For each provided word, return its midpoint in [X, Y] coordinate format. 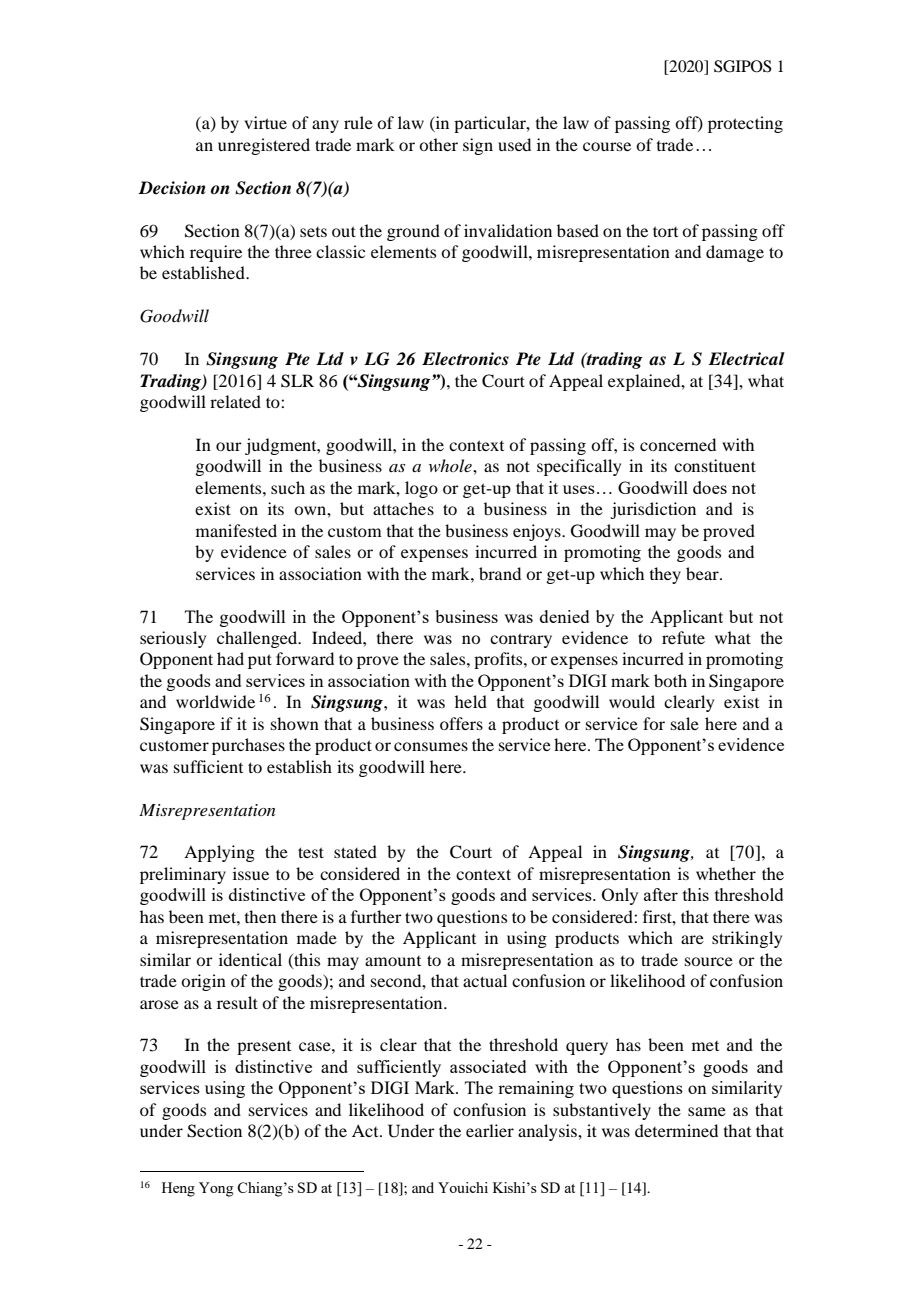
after [661, 894]
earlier [490, 1130]
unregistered [264, 146]
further [376, 916]
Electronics [465, 359]
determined [676, 1130]
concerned [678, 444]
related [235, 401]
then [260, 916]
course [607, 146]
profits [499, 660]
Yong [216, 1189]
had [230, 658]
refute [683, 637]
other [438, 144]
